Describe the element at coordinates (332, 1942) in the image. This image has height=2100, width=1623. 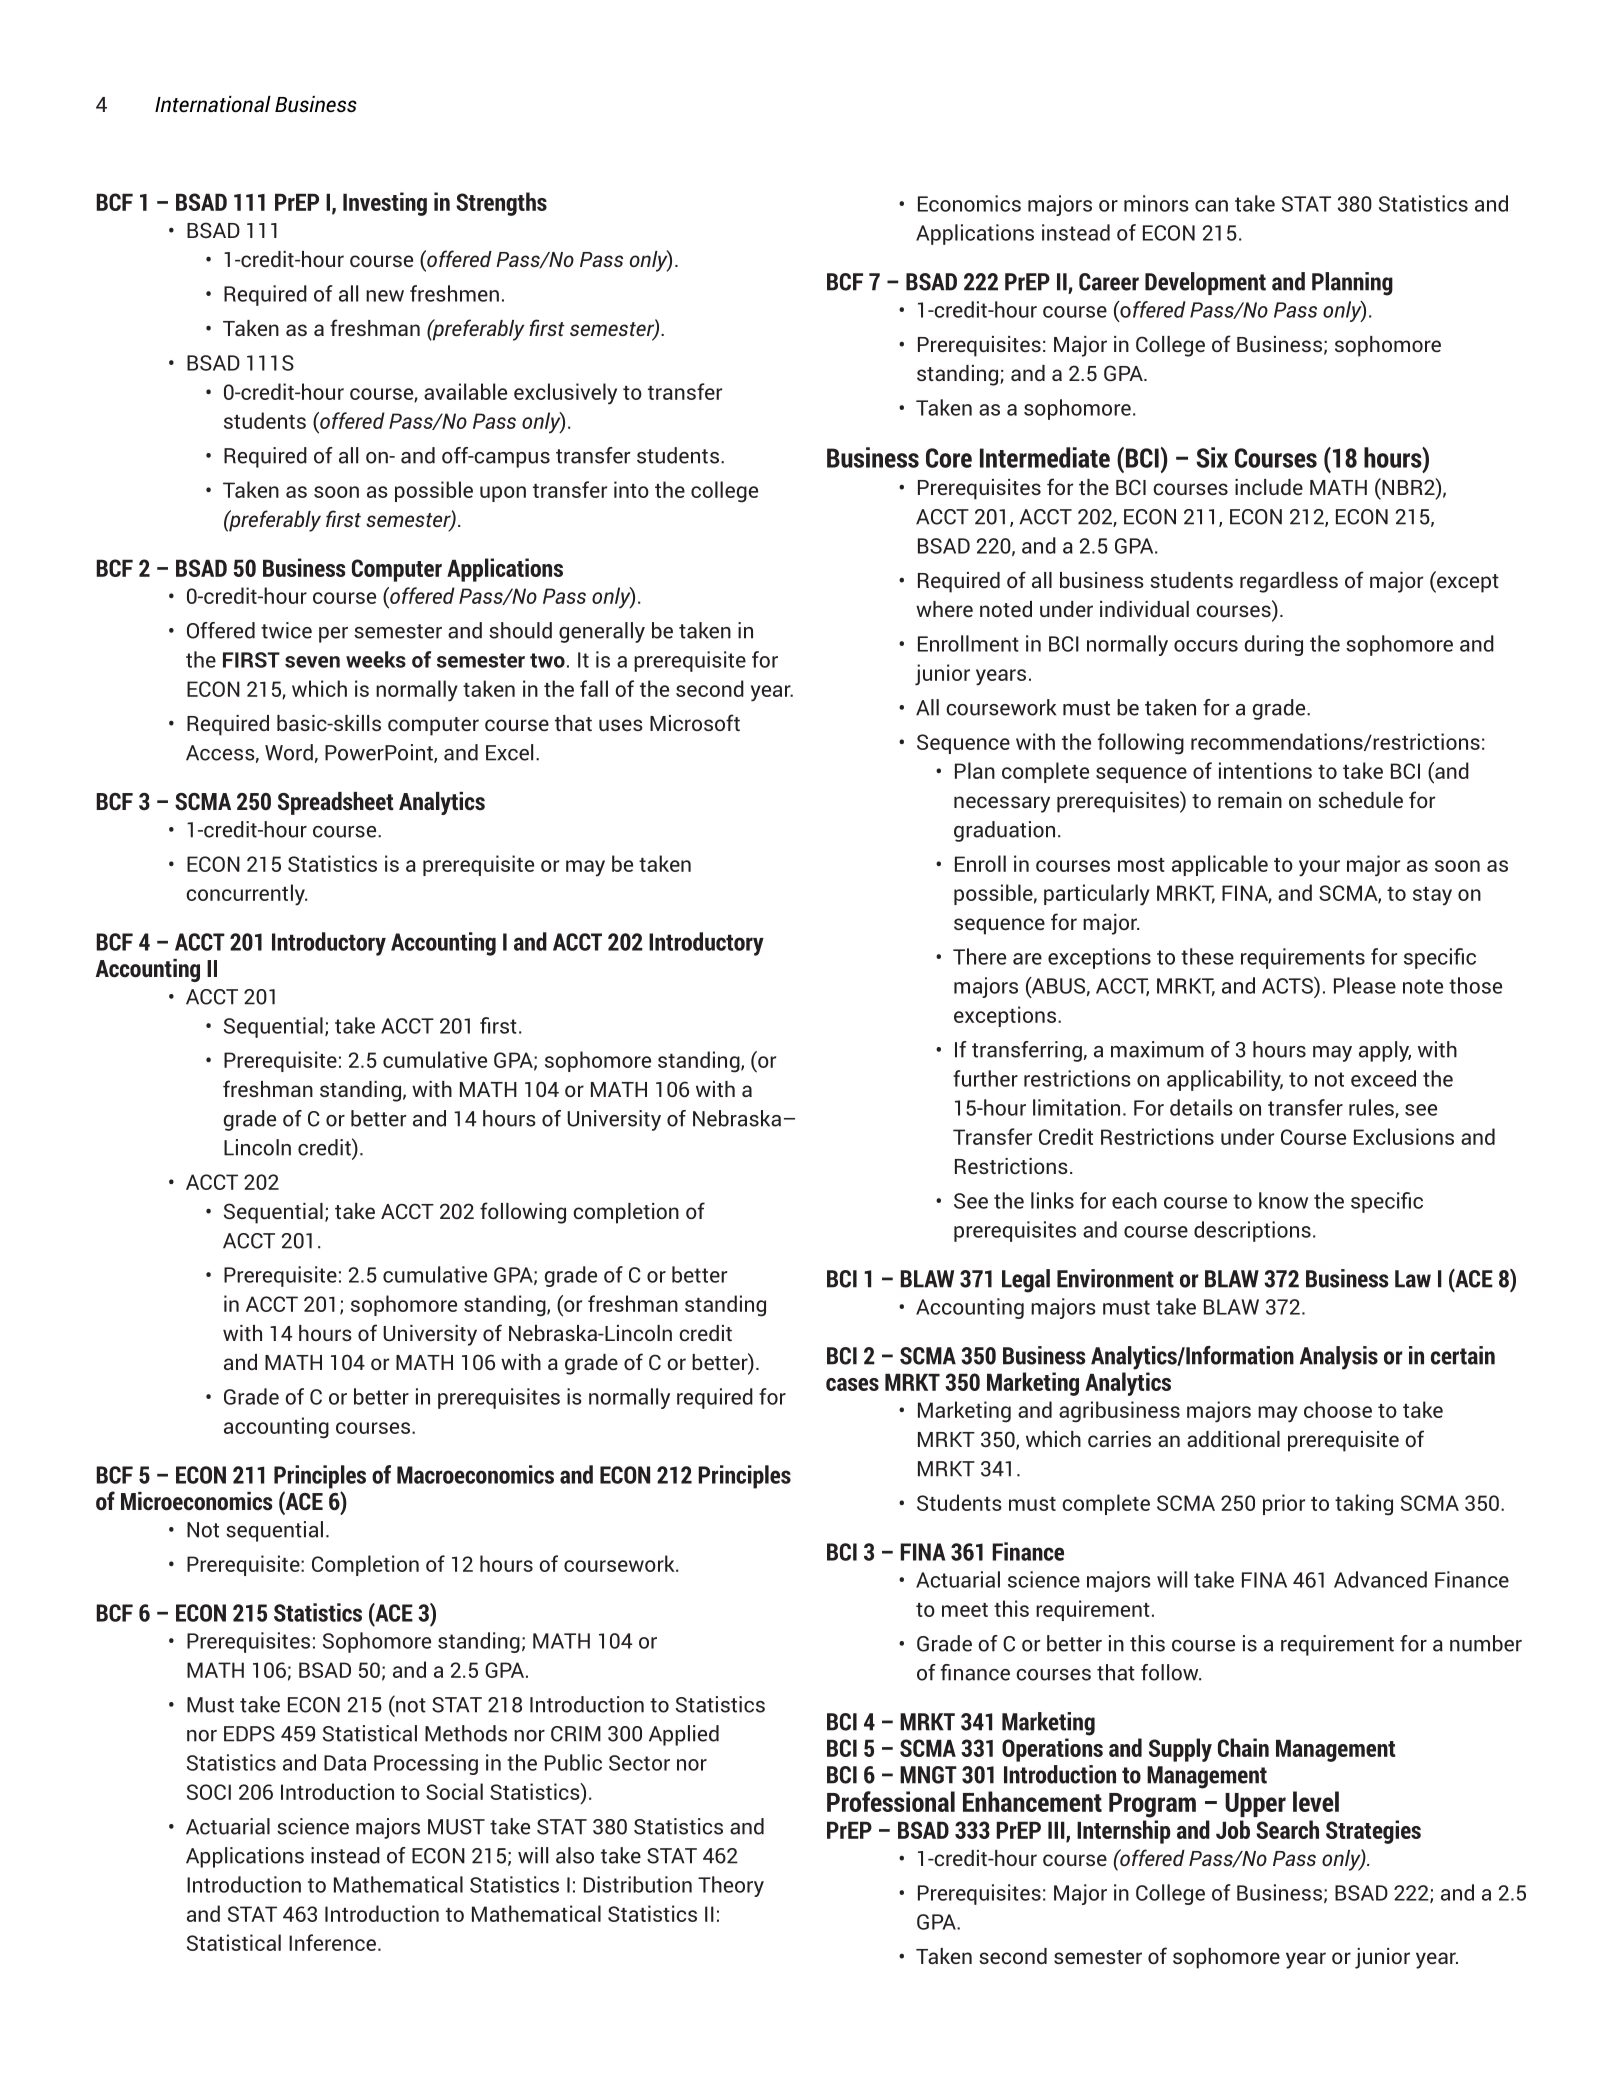
I see `Inference` at that location.
